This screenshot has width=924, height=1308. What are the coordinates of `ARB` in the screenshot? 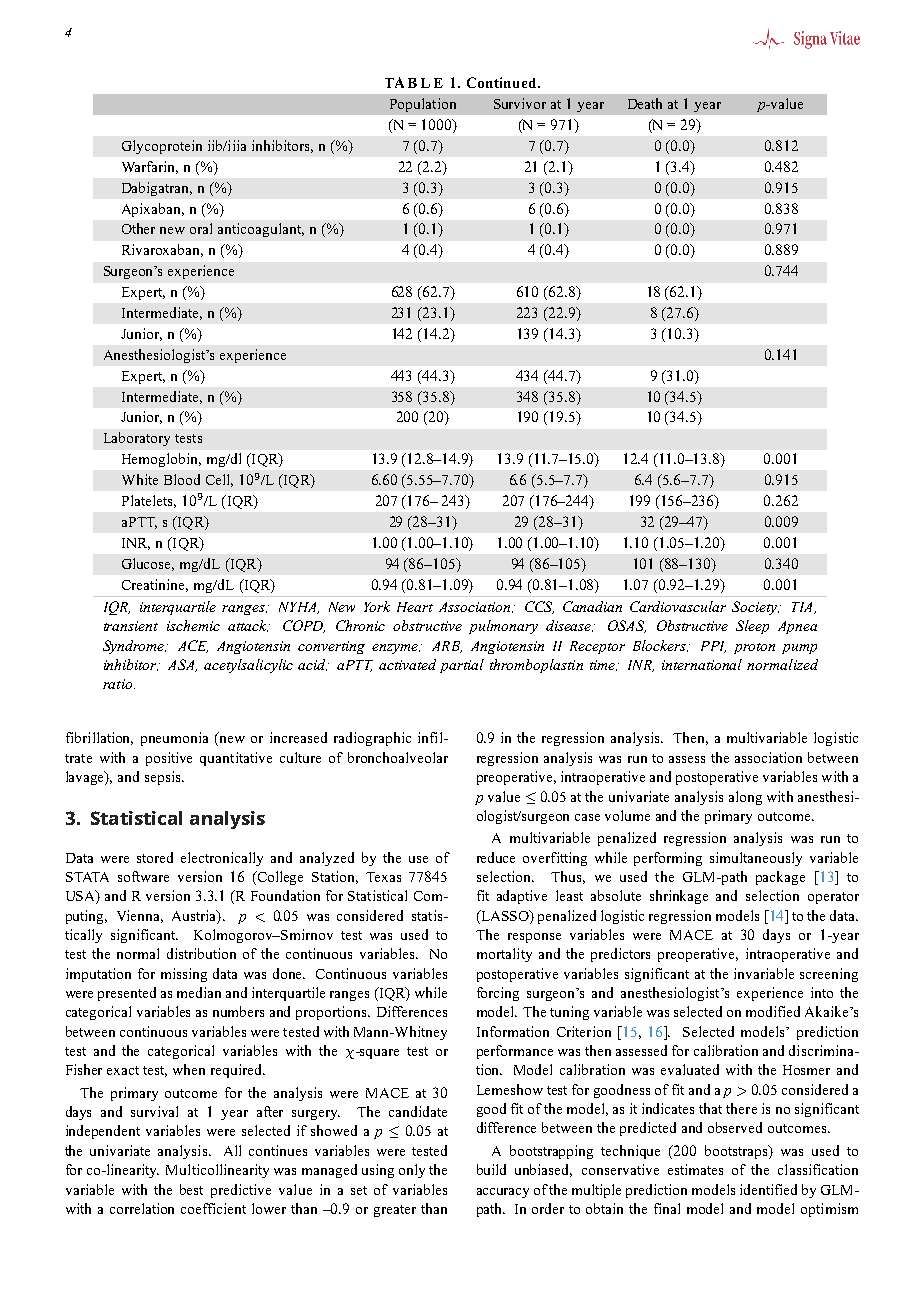 It's located at (447, 647).
